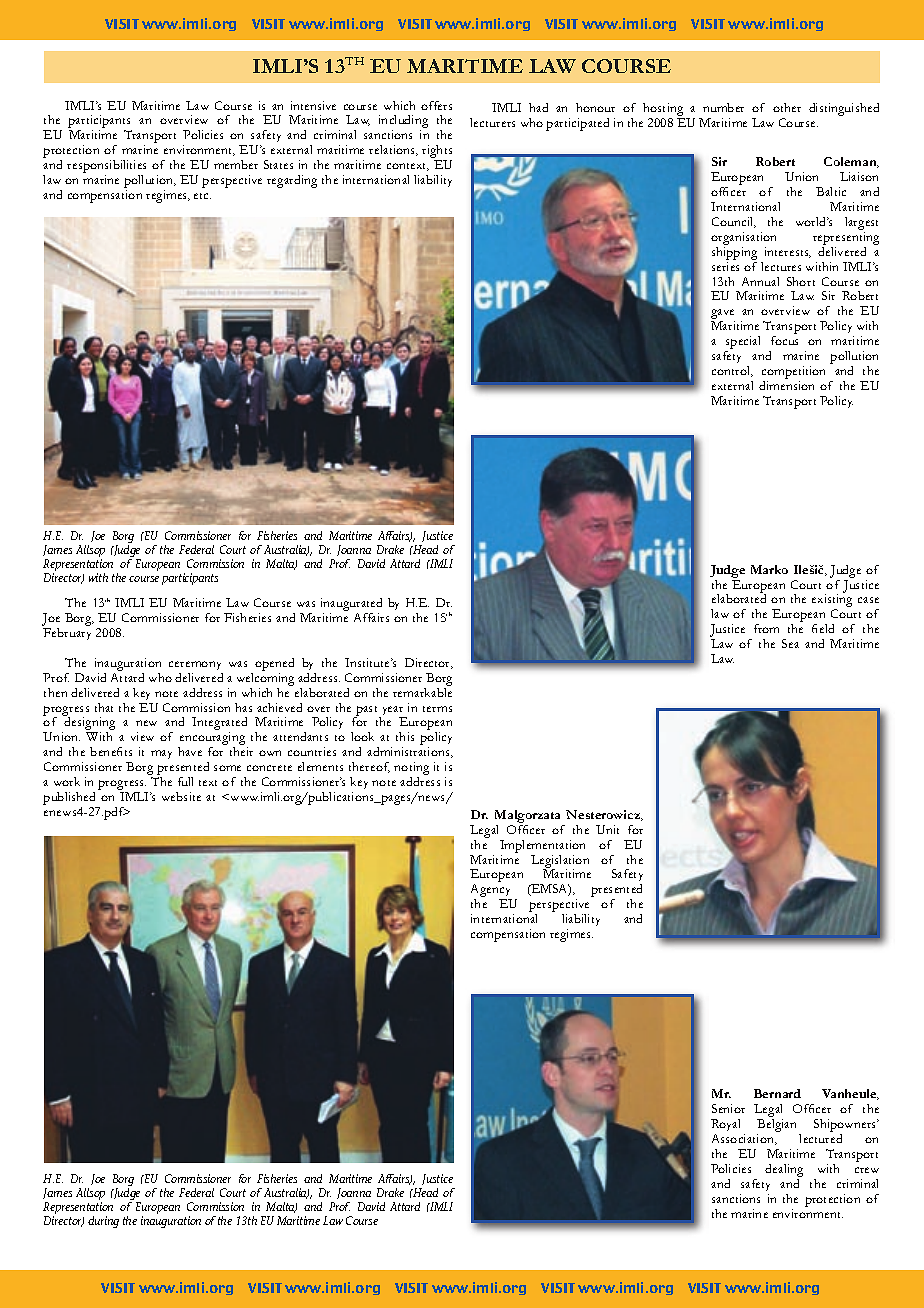 The height and width of the screenshot is (1308, 924). I want to click on Royal, so click(725, 1127).
